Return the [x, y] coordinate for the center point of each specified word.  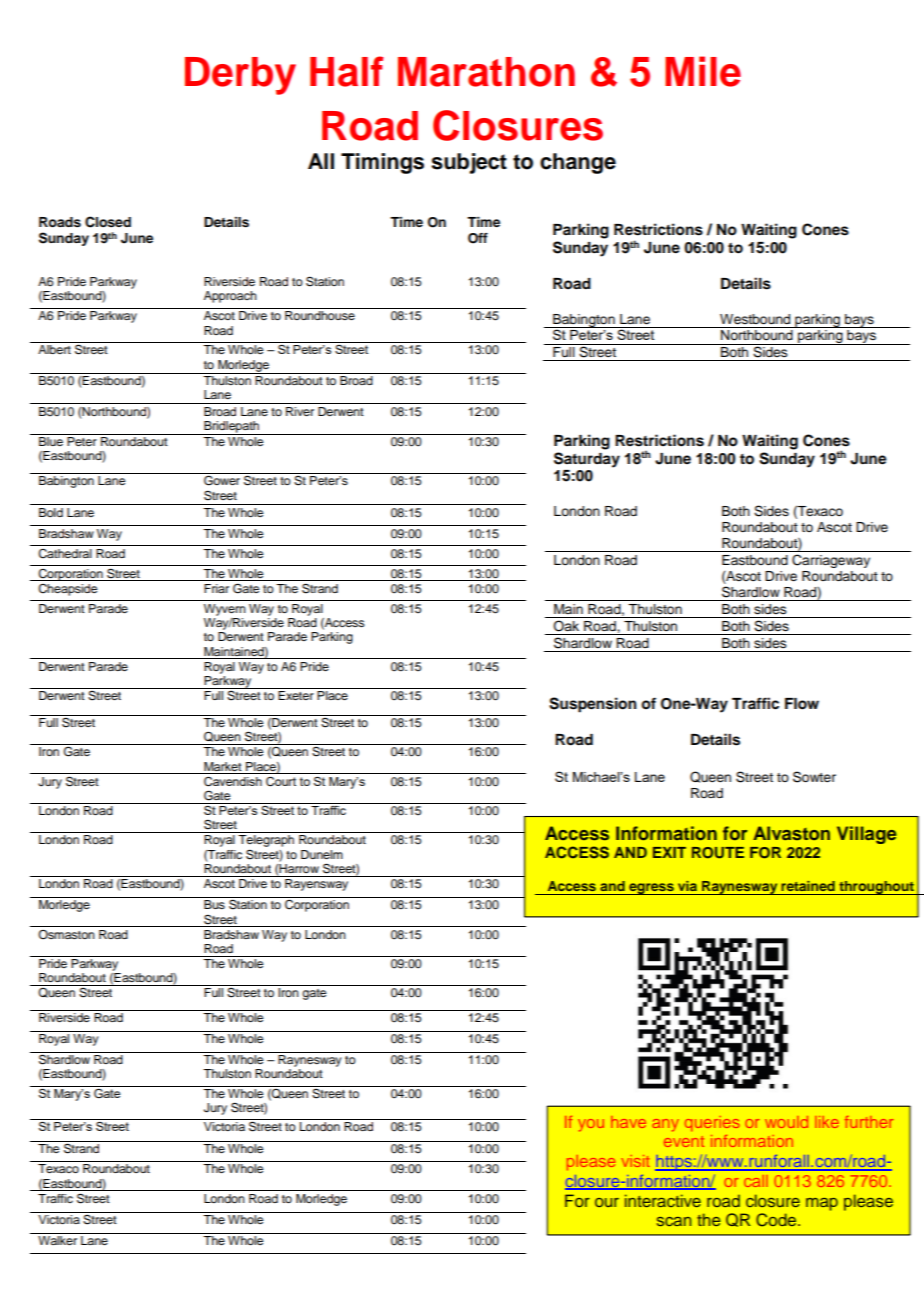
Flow [802, 704]
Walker [57, 1240]
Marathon [486, 72]
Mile [703, 71]
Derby [240, 76]
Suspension [593, 705]
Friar [216, 588]
